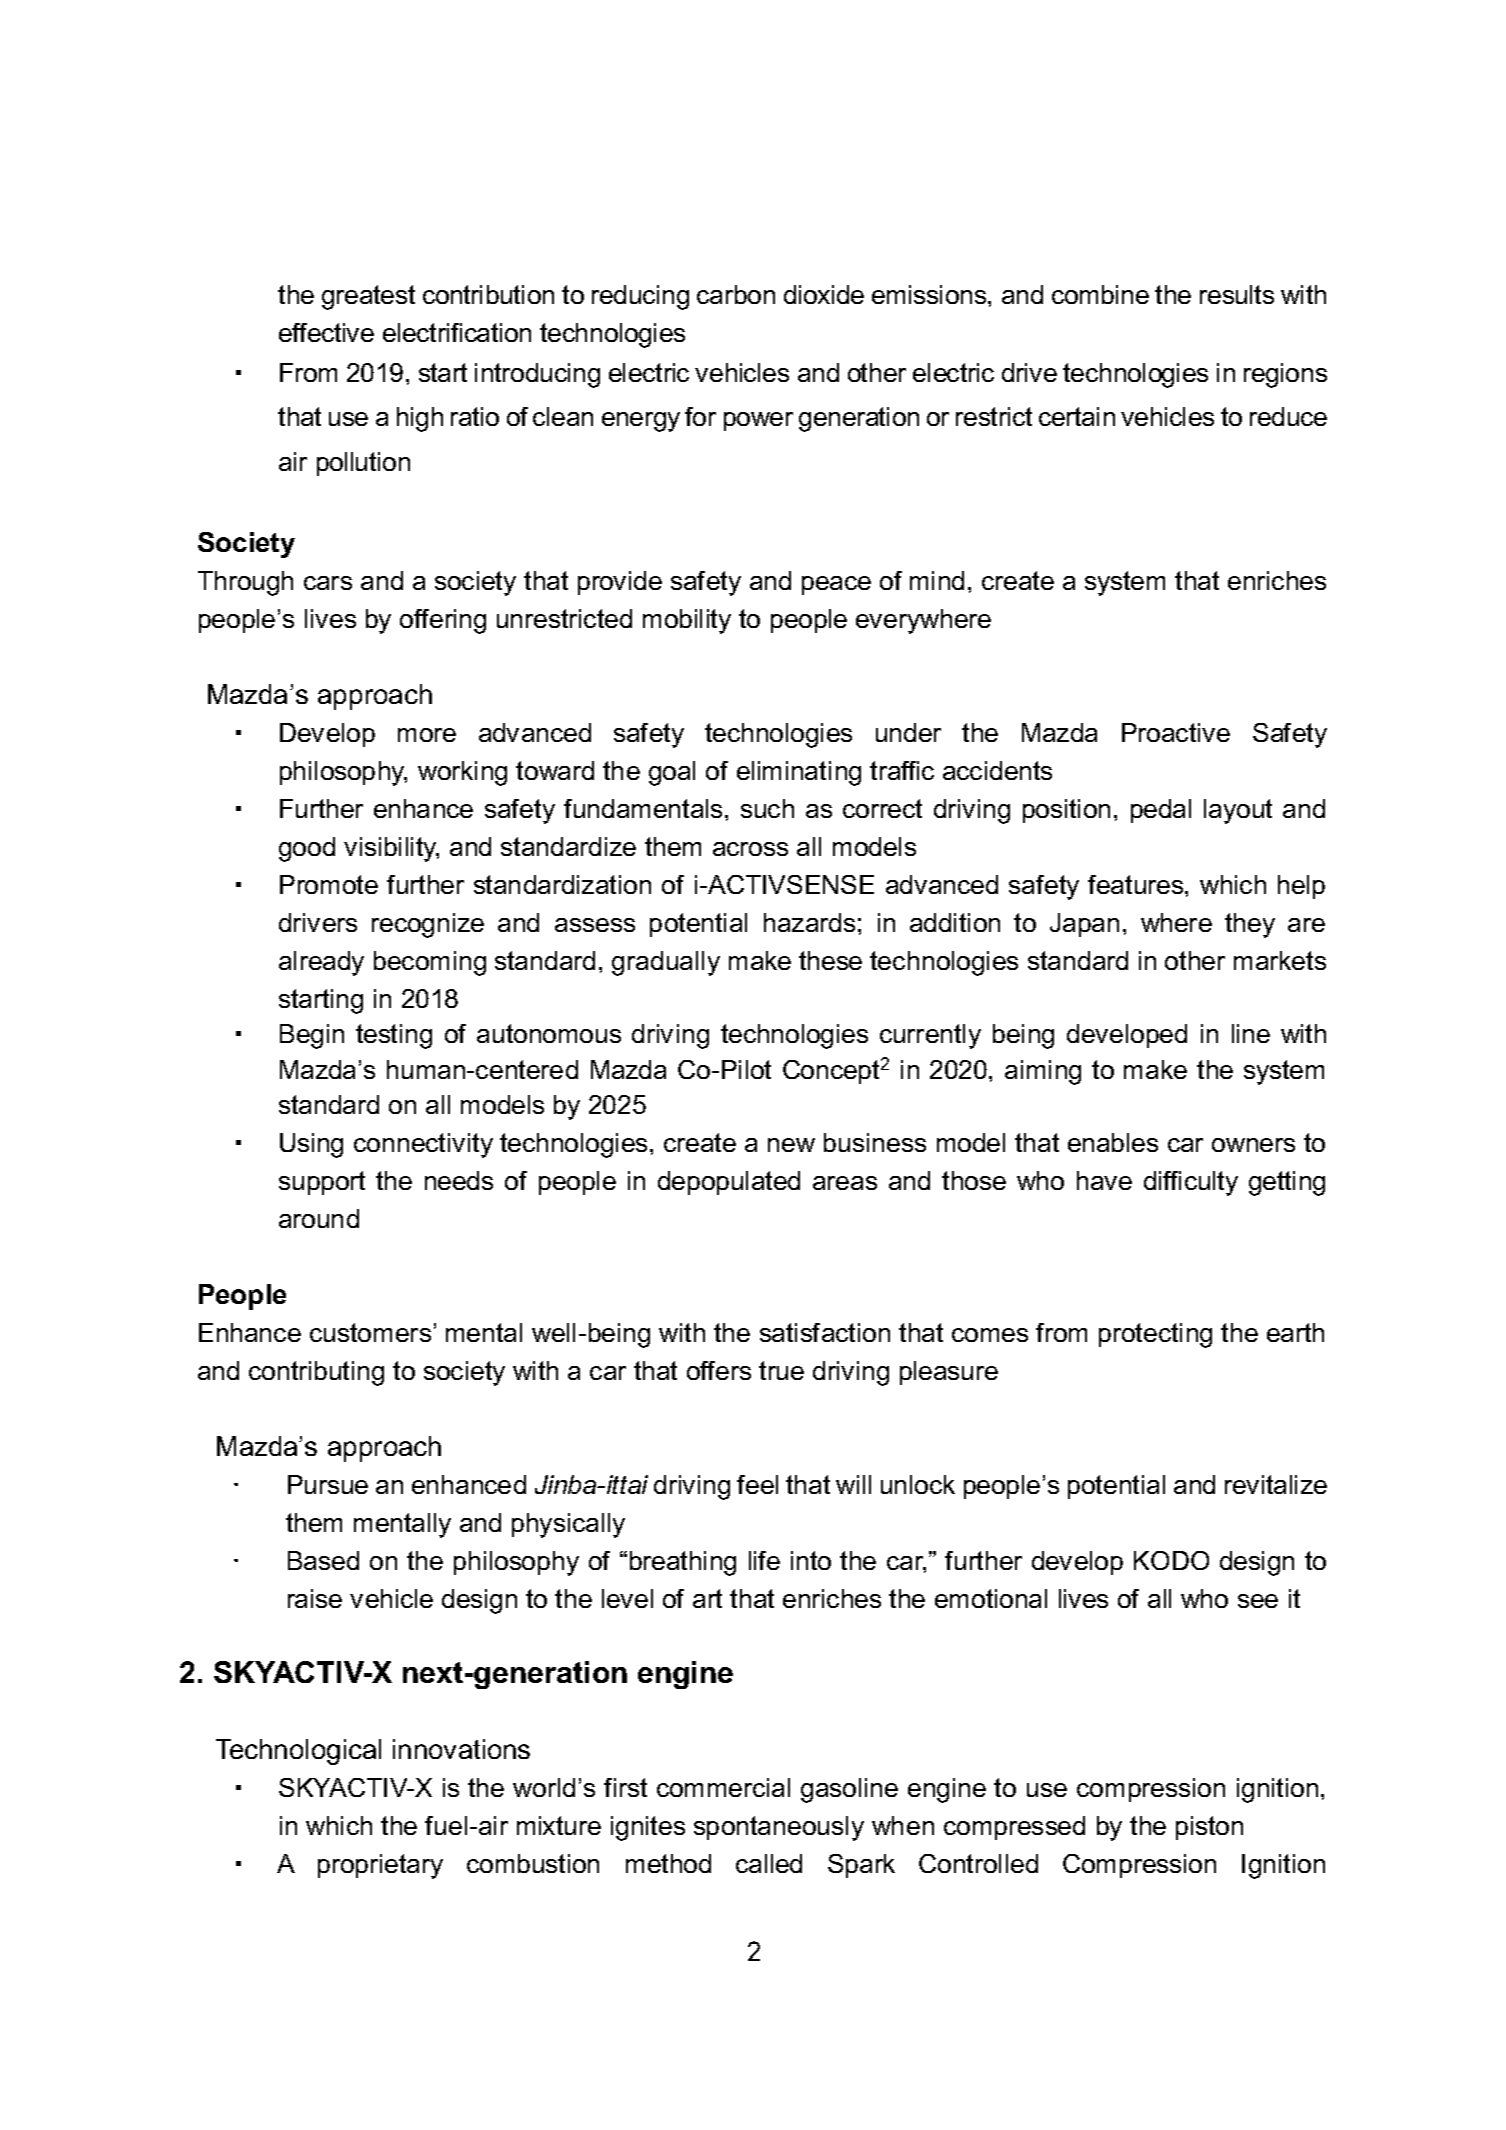 This image has height=2130, width=1506. I want to click on protecting, so click(1155, 1335).
